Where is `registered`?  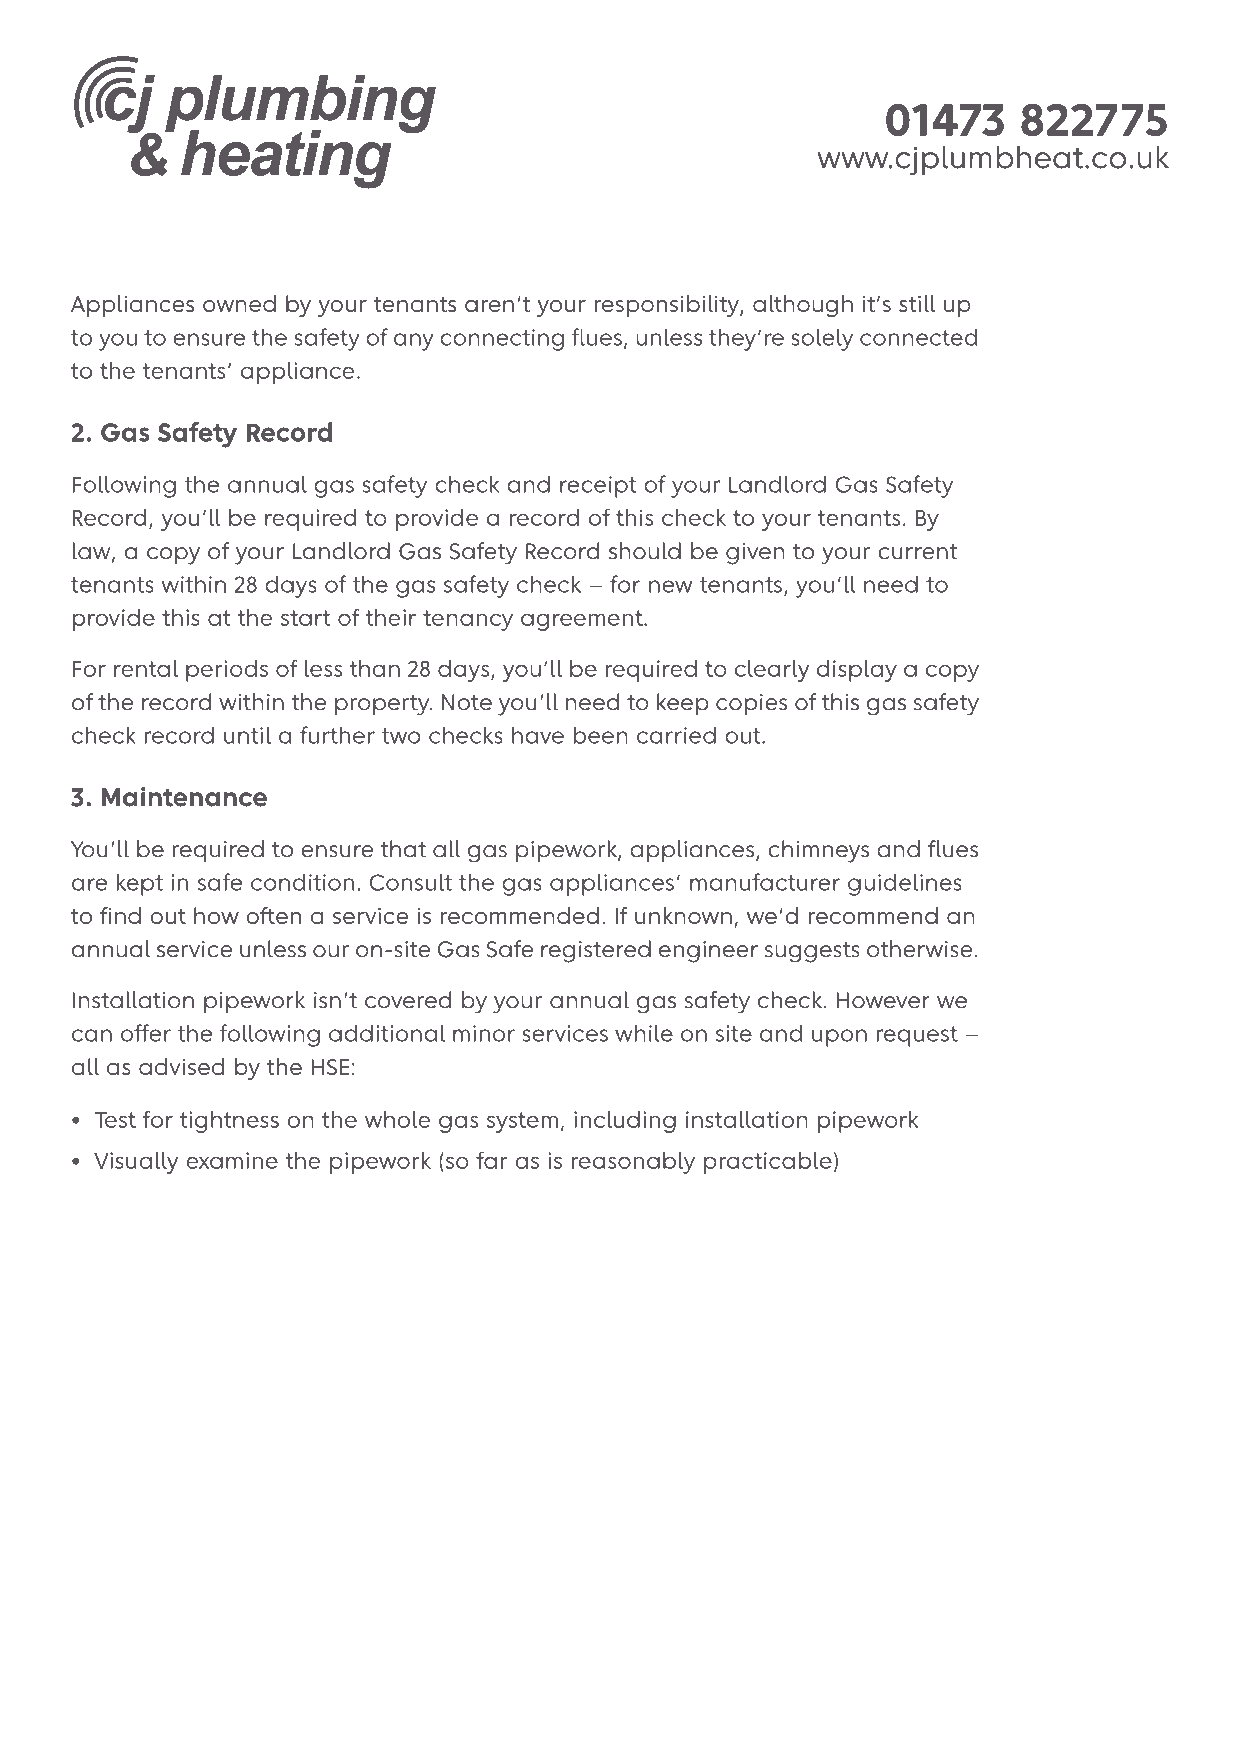
registered is located at coordinates (596, 951).
